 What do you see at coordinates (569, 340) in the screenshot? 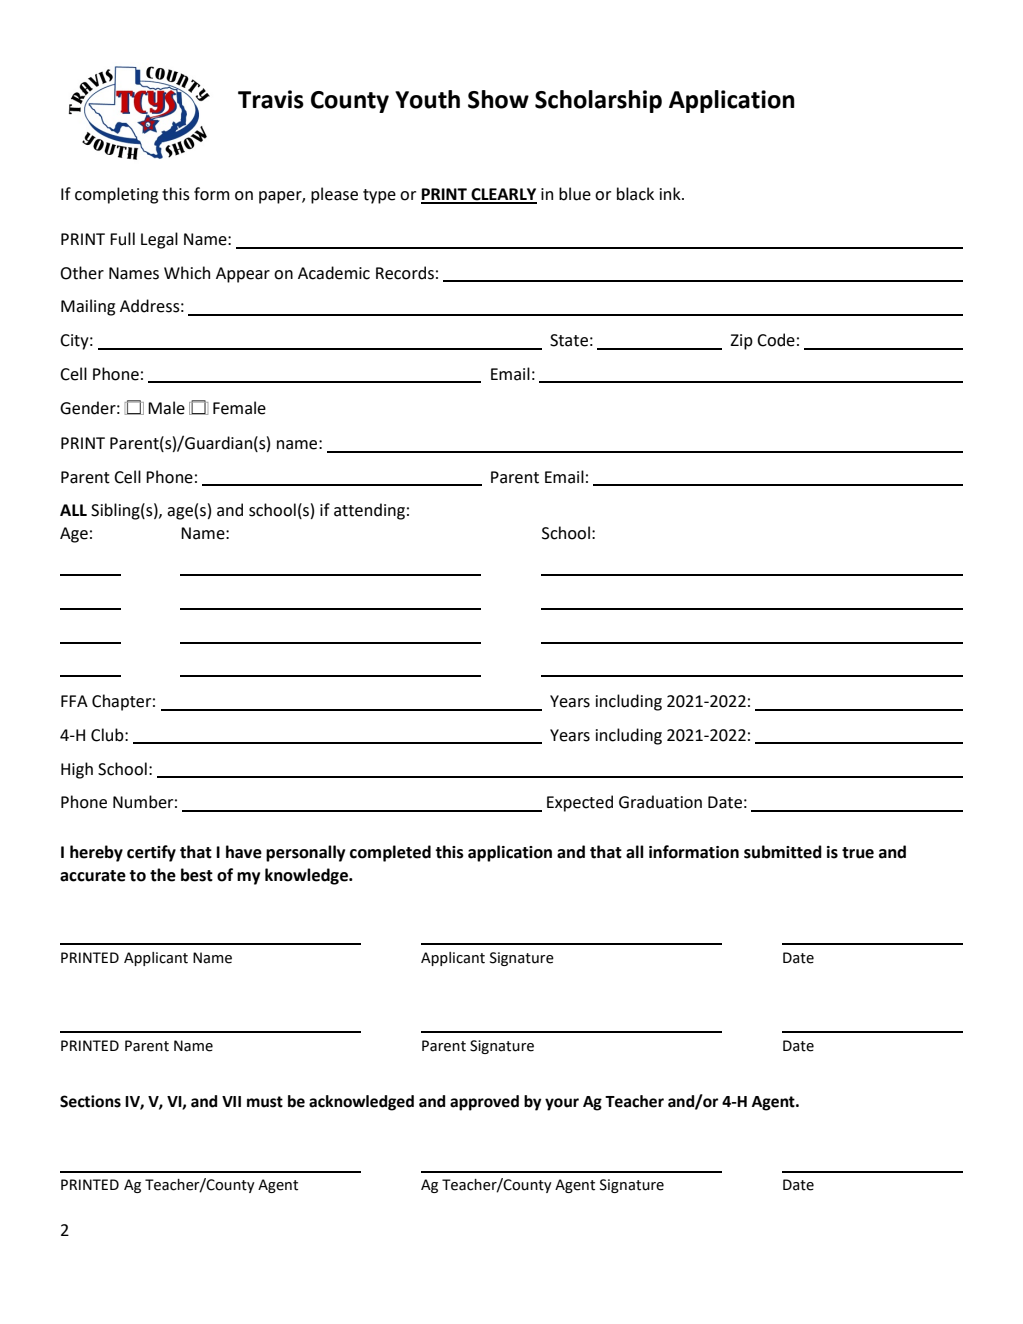
I see `State` at bounding box center [569, 340].
